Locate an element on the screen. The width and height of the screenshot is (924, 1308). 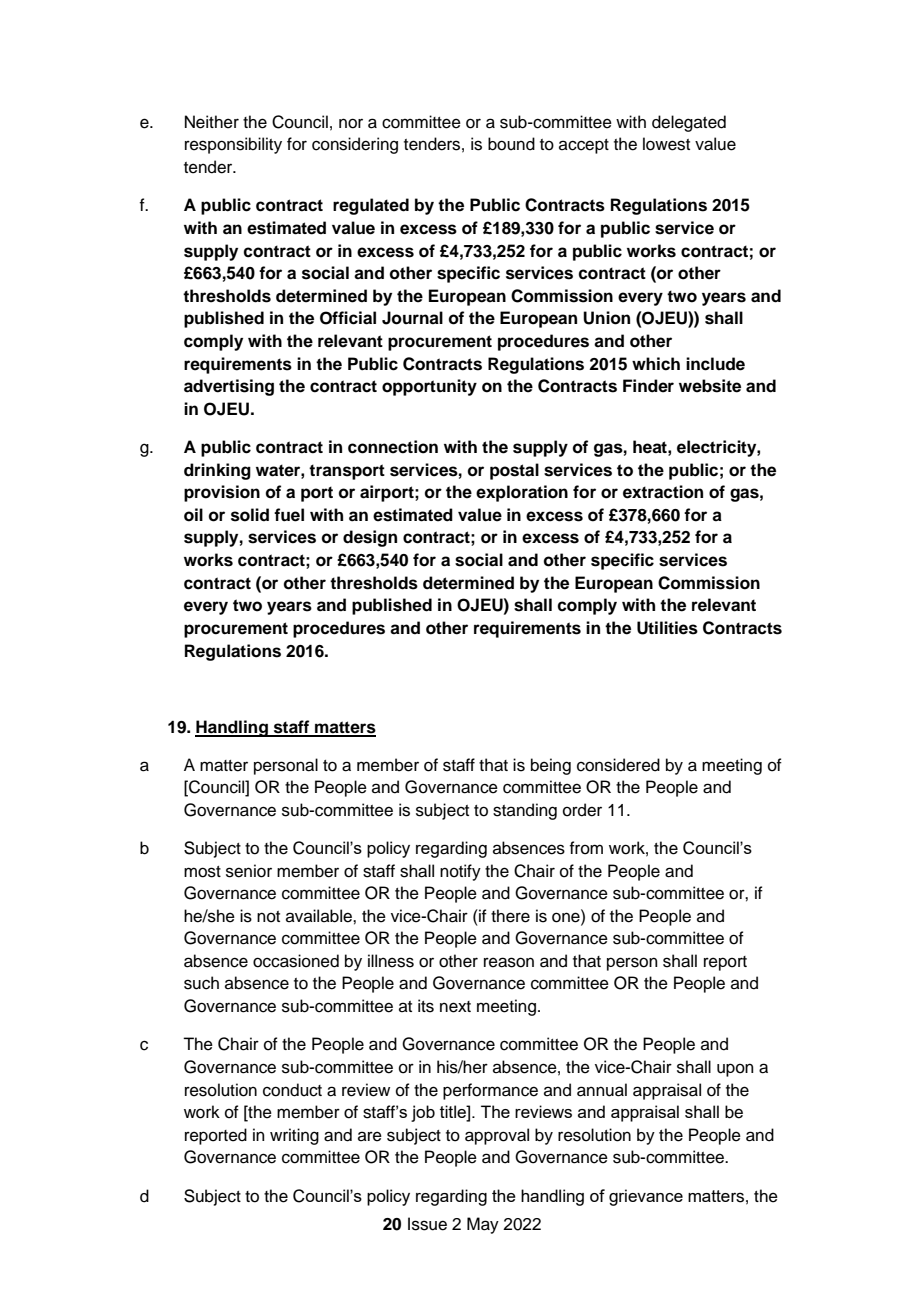
senior is located at coordinates (249, 871).
